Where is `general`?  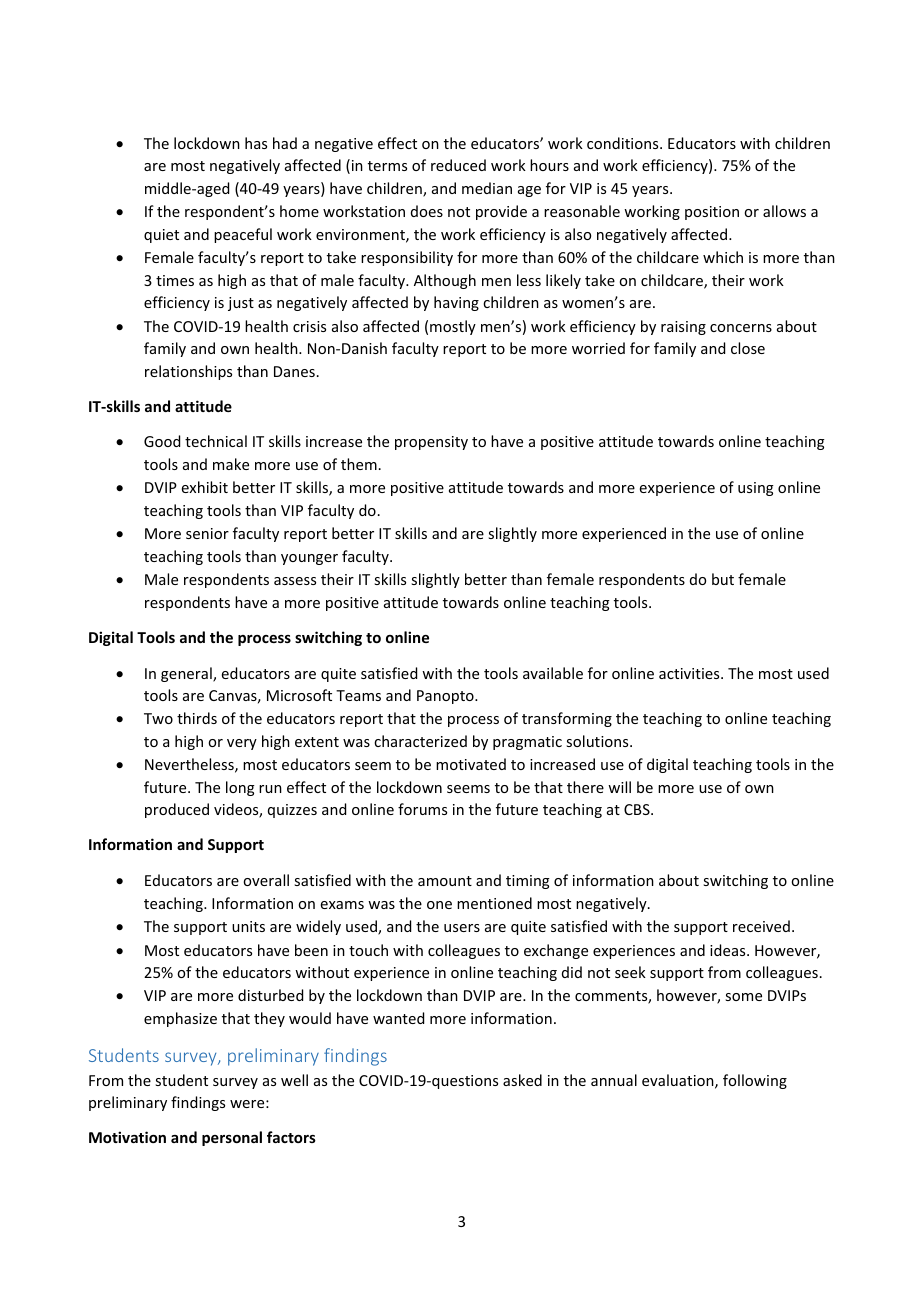 general is located at coordinates (187, 674).
